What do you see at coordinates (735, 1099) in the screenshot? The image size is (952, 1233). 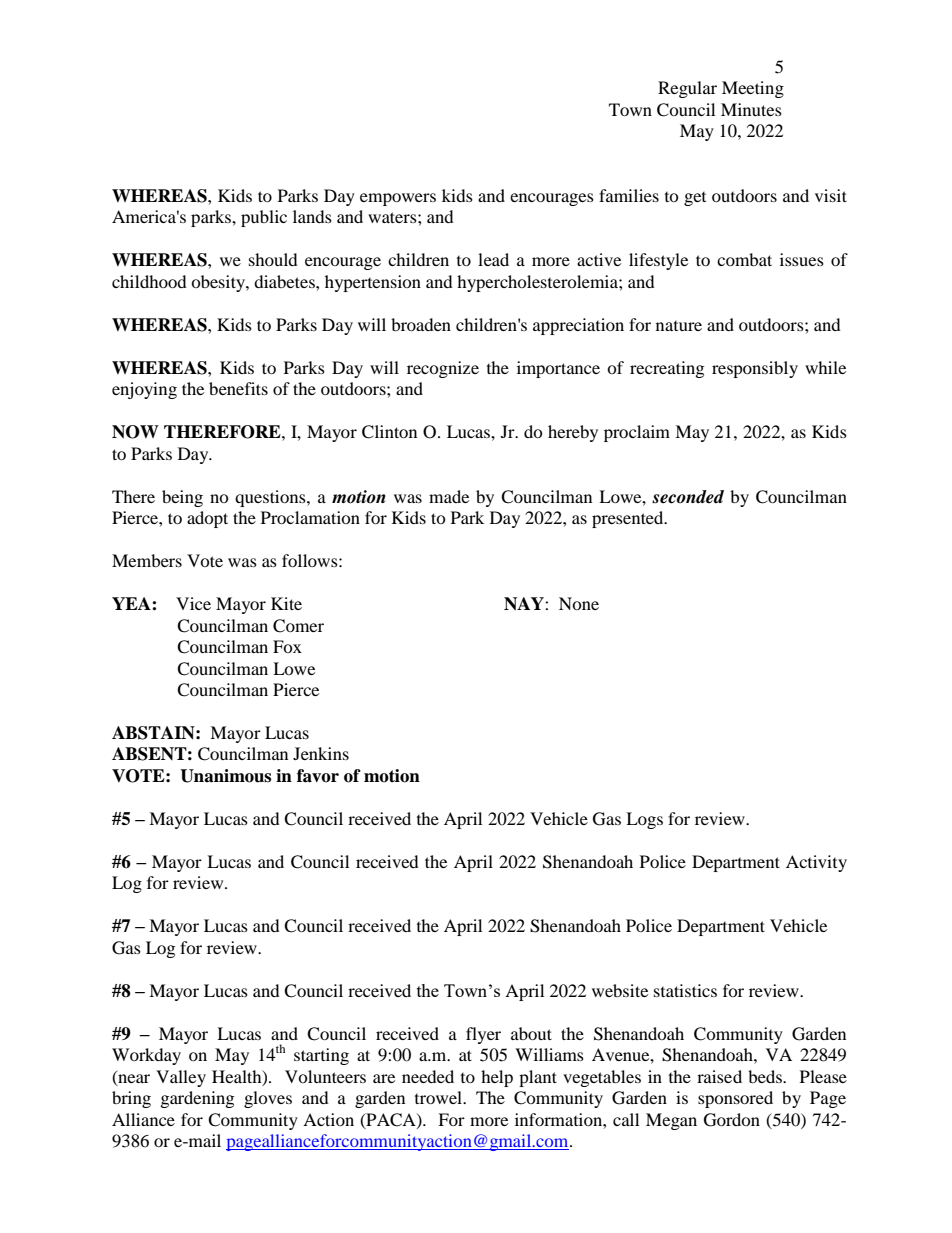 I see `sponsored` at bounding box center [735, 1099].
